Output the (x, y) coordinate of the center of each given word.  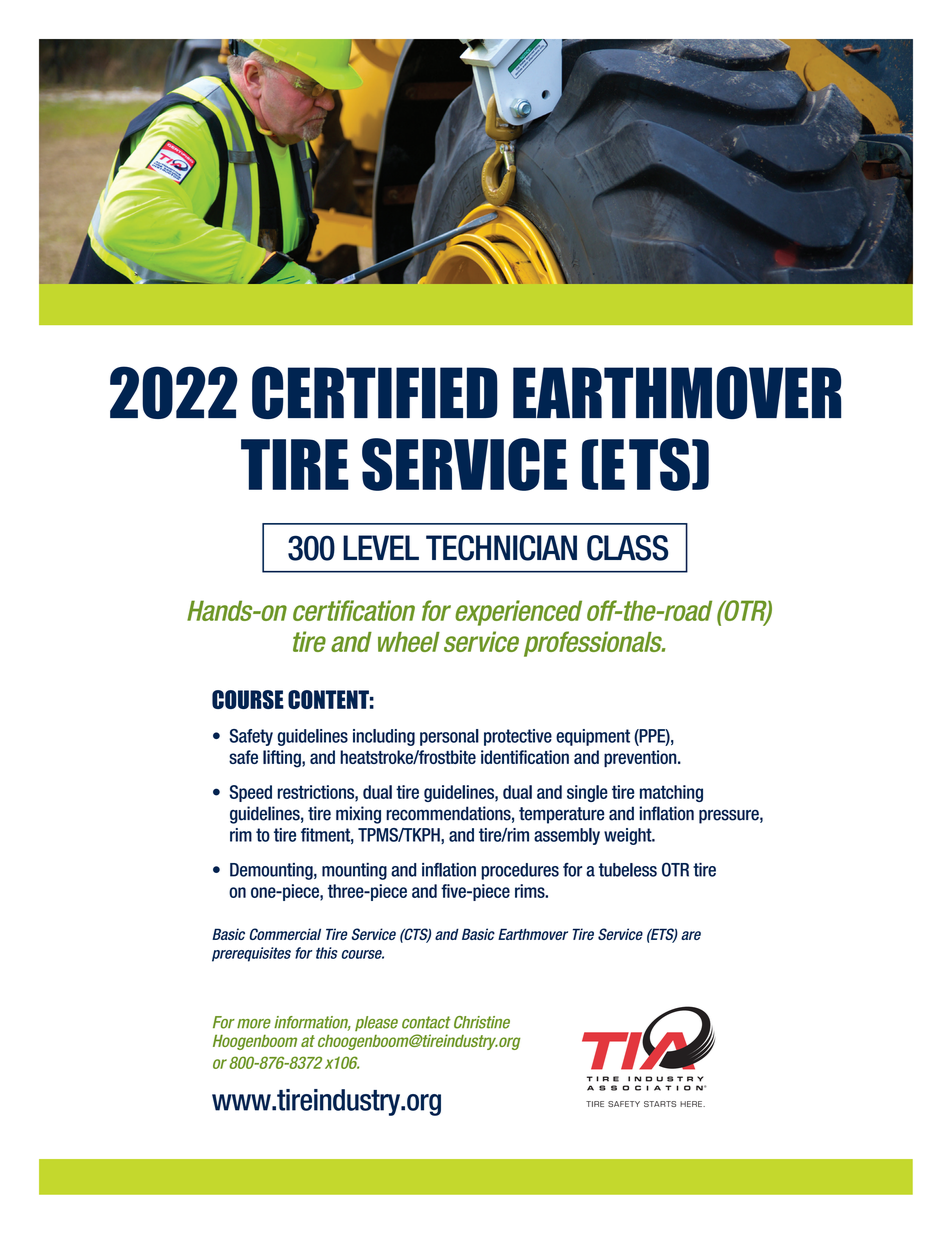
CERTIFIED (375, 392)
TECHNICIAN (501, 548)
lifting (283, 759)
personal (449, 737)
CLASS (627, 548)
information (312, 1023)
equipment (593, 737)
